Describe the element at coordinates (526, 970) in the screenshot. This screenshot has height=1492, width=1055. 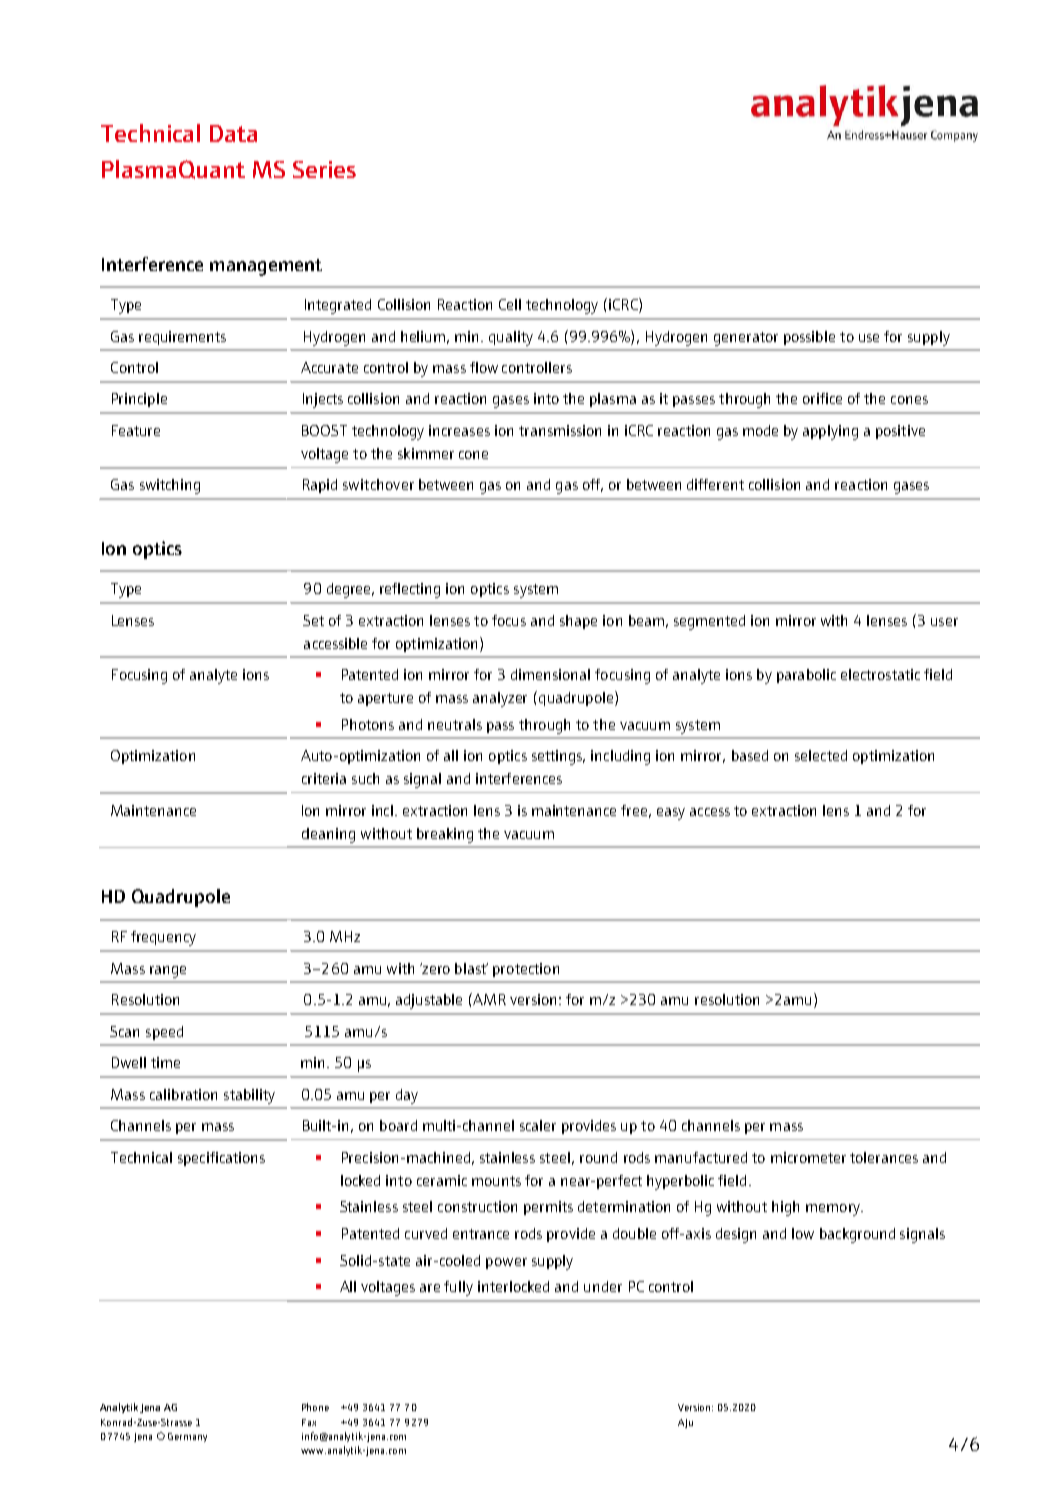
I see `protection` at that location.
